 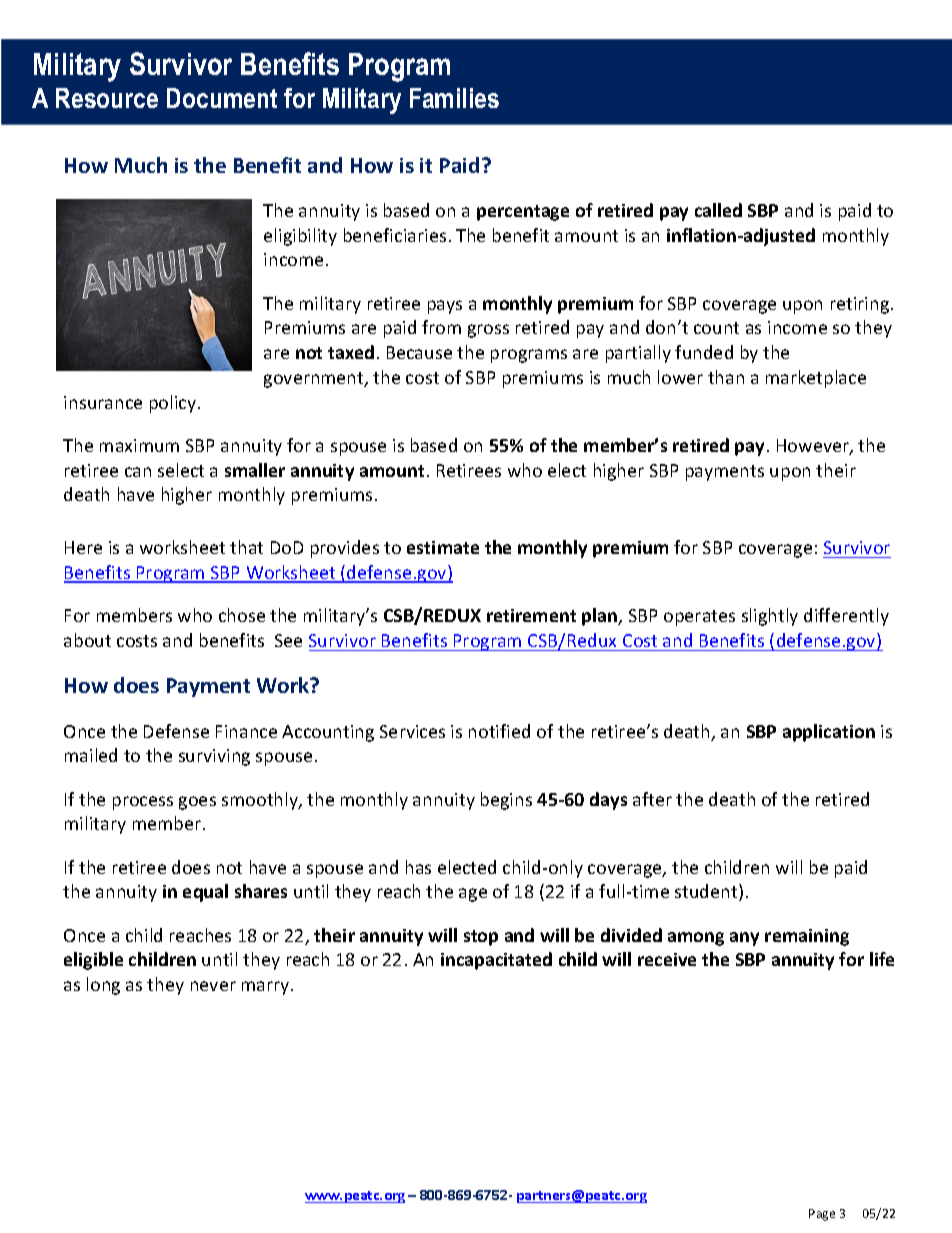 I want to click on never, so click(x=213, y=986).
